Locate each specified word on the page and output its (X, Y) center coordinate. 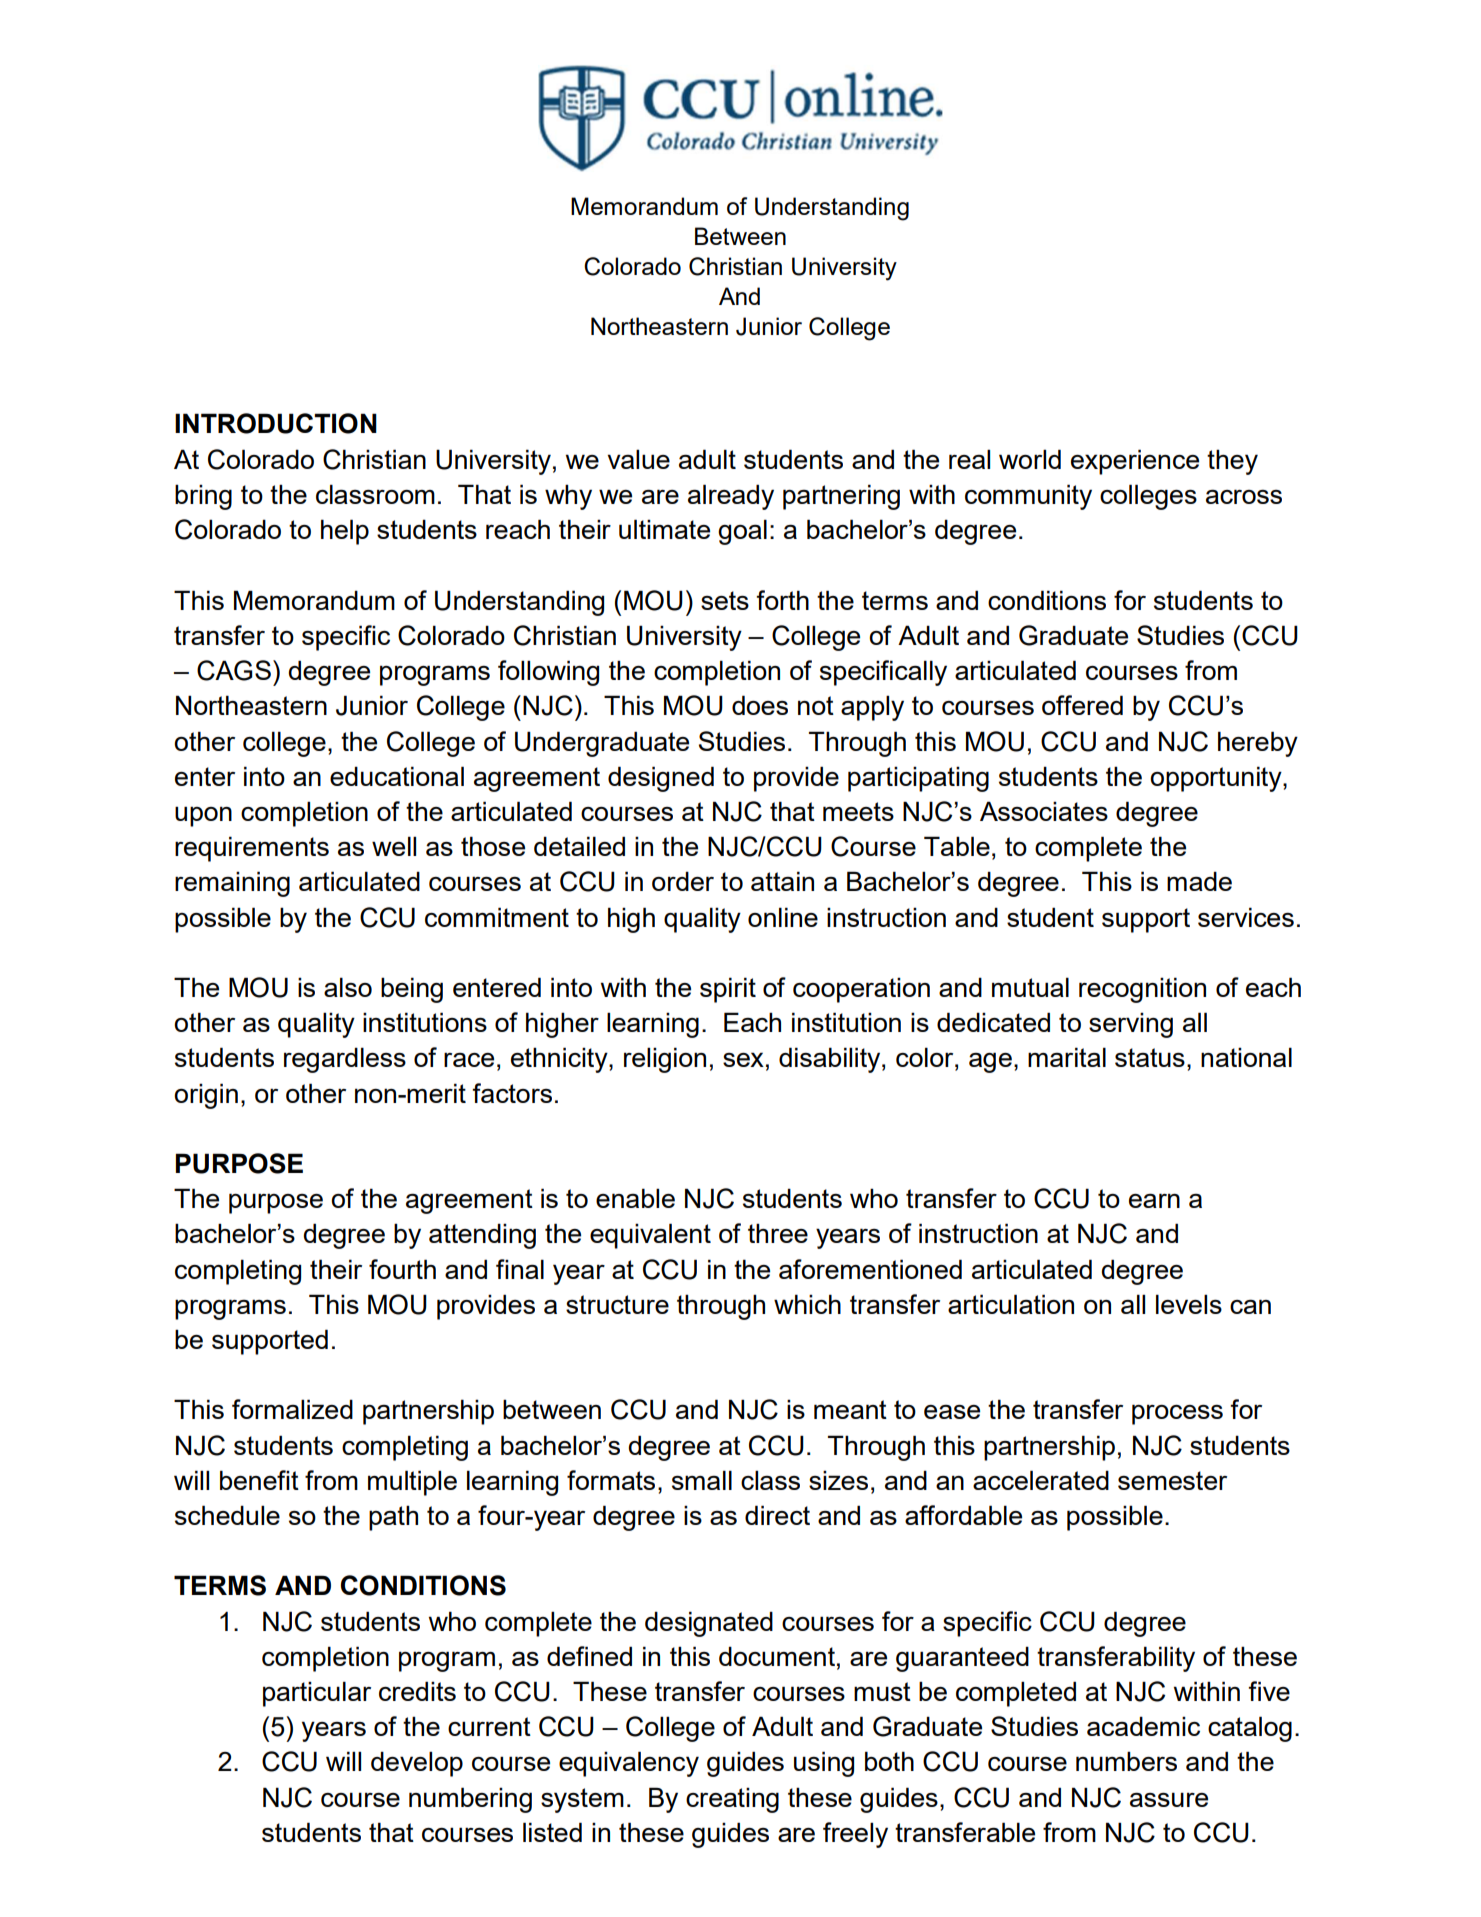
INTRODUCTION (276, 423)
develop (417, 1764)
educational (397, 776)
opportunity (1217, 779)
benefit (259, 1480)
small (702, 1480)
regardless (345, 1060)
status (1150, 1057)
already (731, 497)
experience (1135, 462)
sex (743, 1059)
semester (1172, 1480)
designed (661, 779)
